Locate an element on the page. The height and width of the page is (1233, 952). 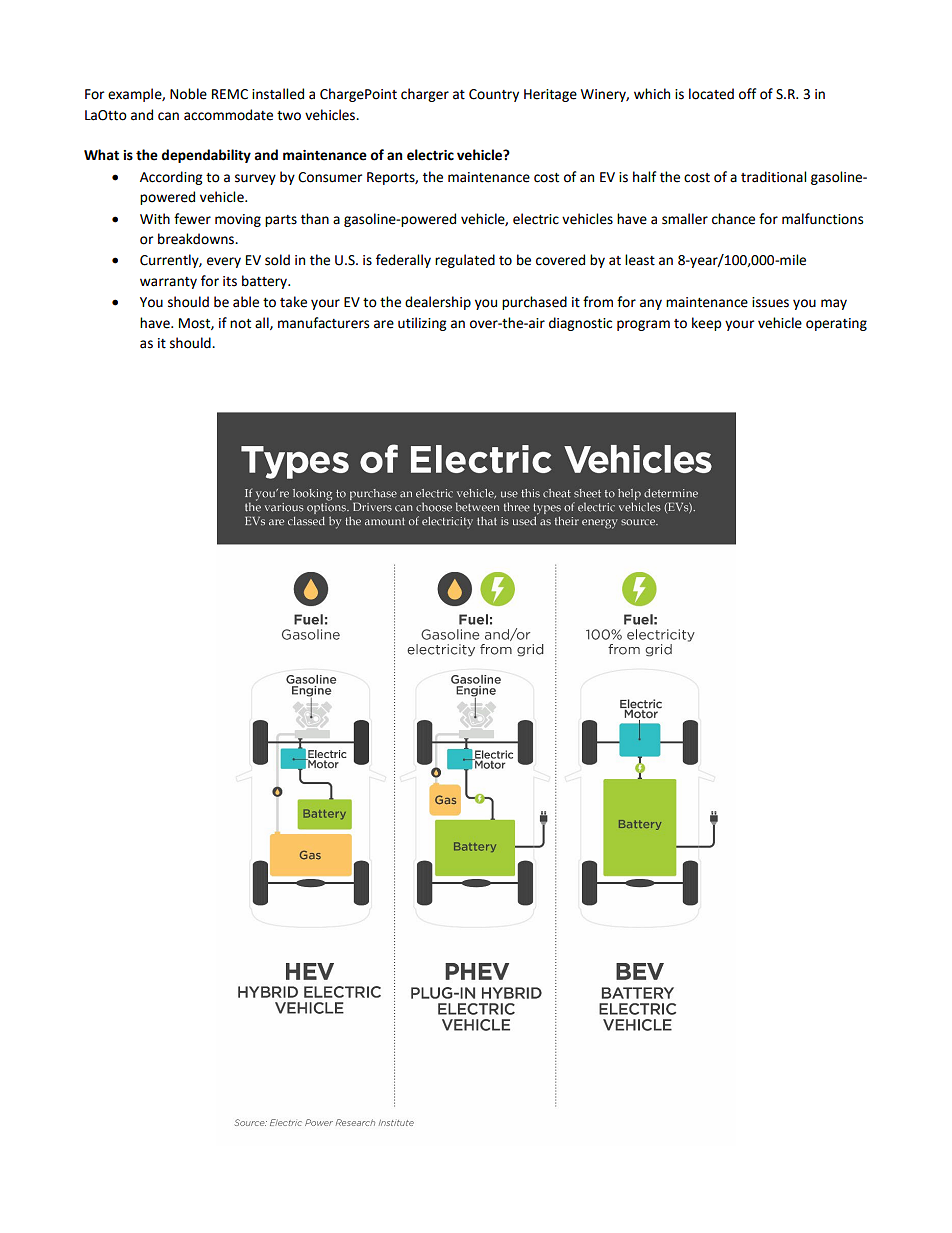
than is located at coordinates (315, 219).
